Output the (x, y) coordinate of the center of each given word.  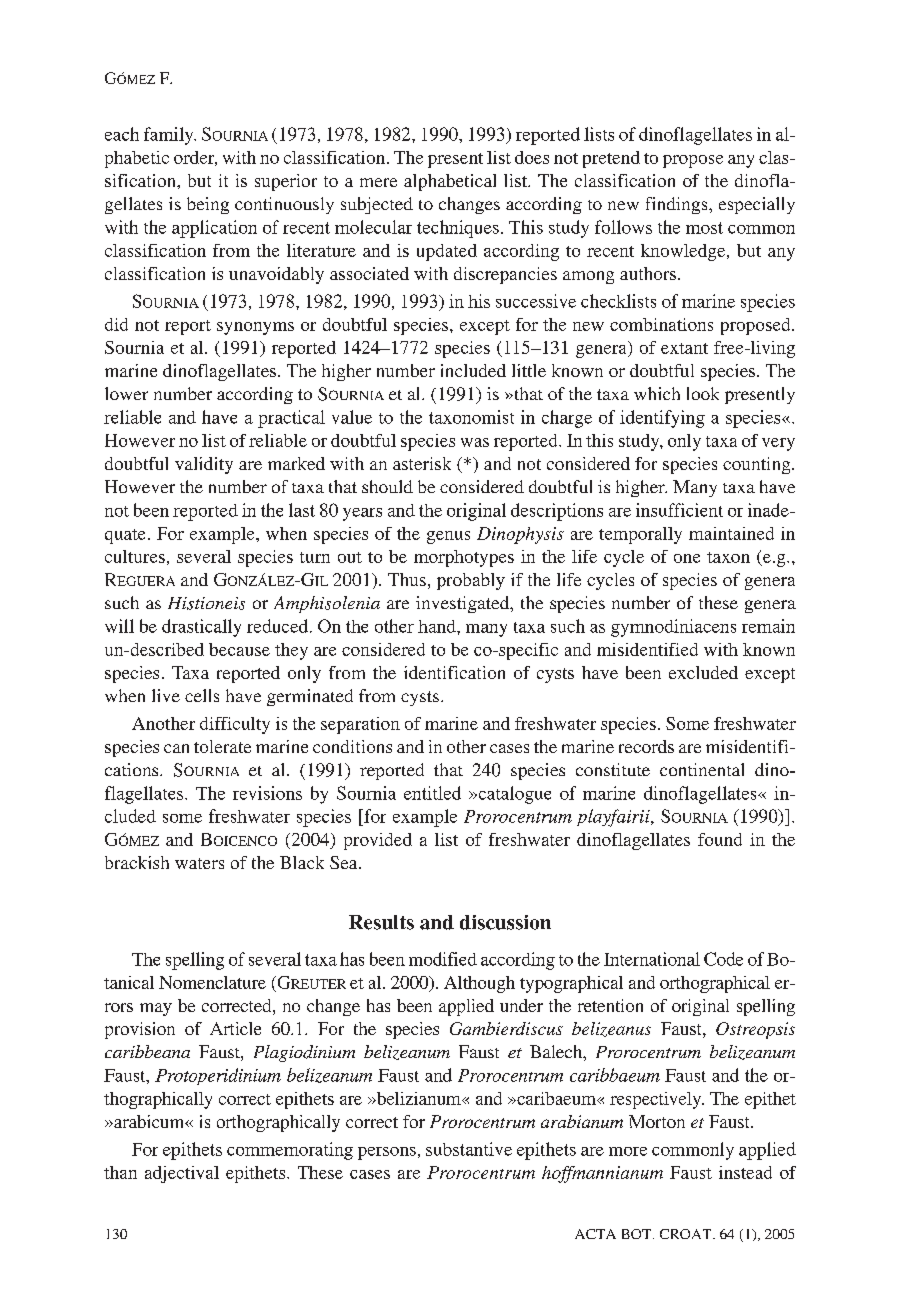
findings (678, 205)
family (170, 136)
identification (454, 672)
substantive (469, 1149)
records (646, 746)
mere (378, 182)
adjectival (182, 1174)
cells (202, 695)
